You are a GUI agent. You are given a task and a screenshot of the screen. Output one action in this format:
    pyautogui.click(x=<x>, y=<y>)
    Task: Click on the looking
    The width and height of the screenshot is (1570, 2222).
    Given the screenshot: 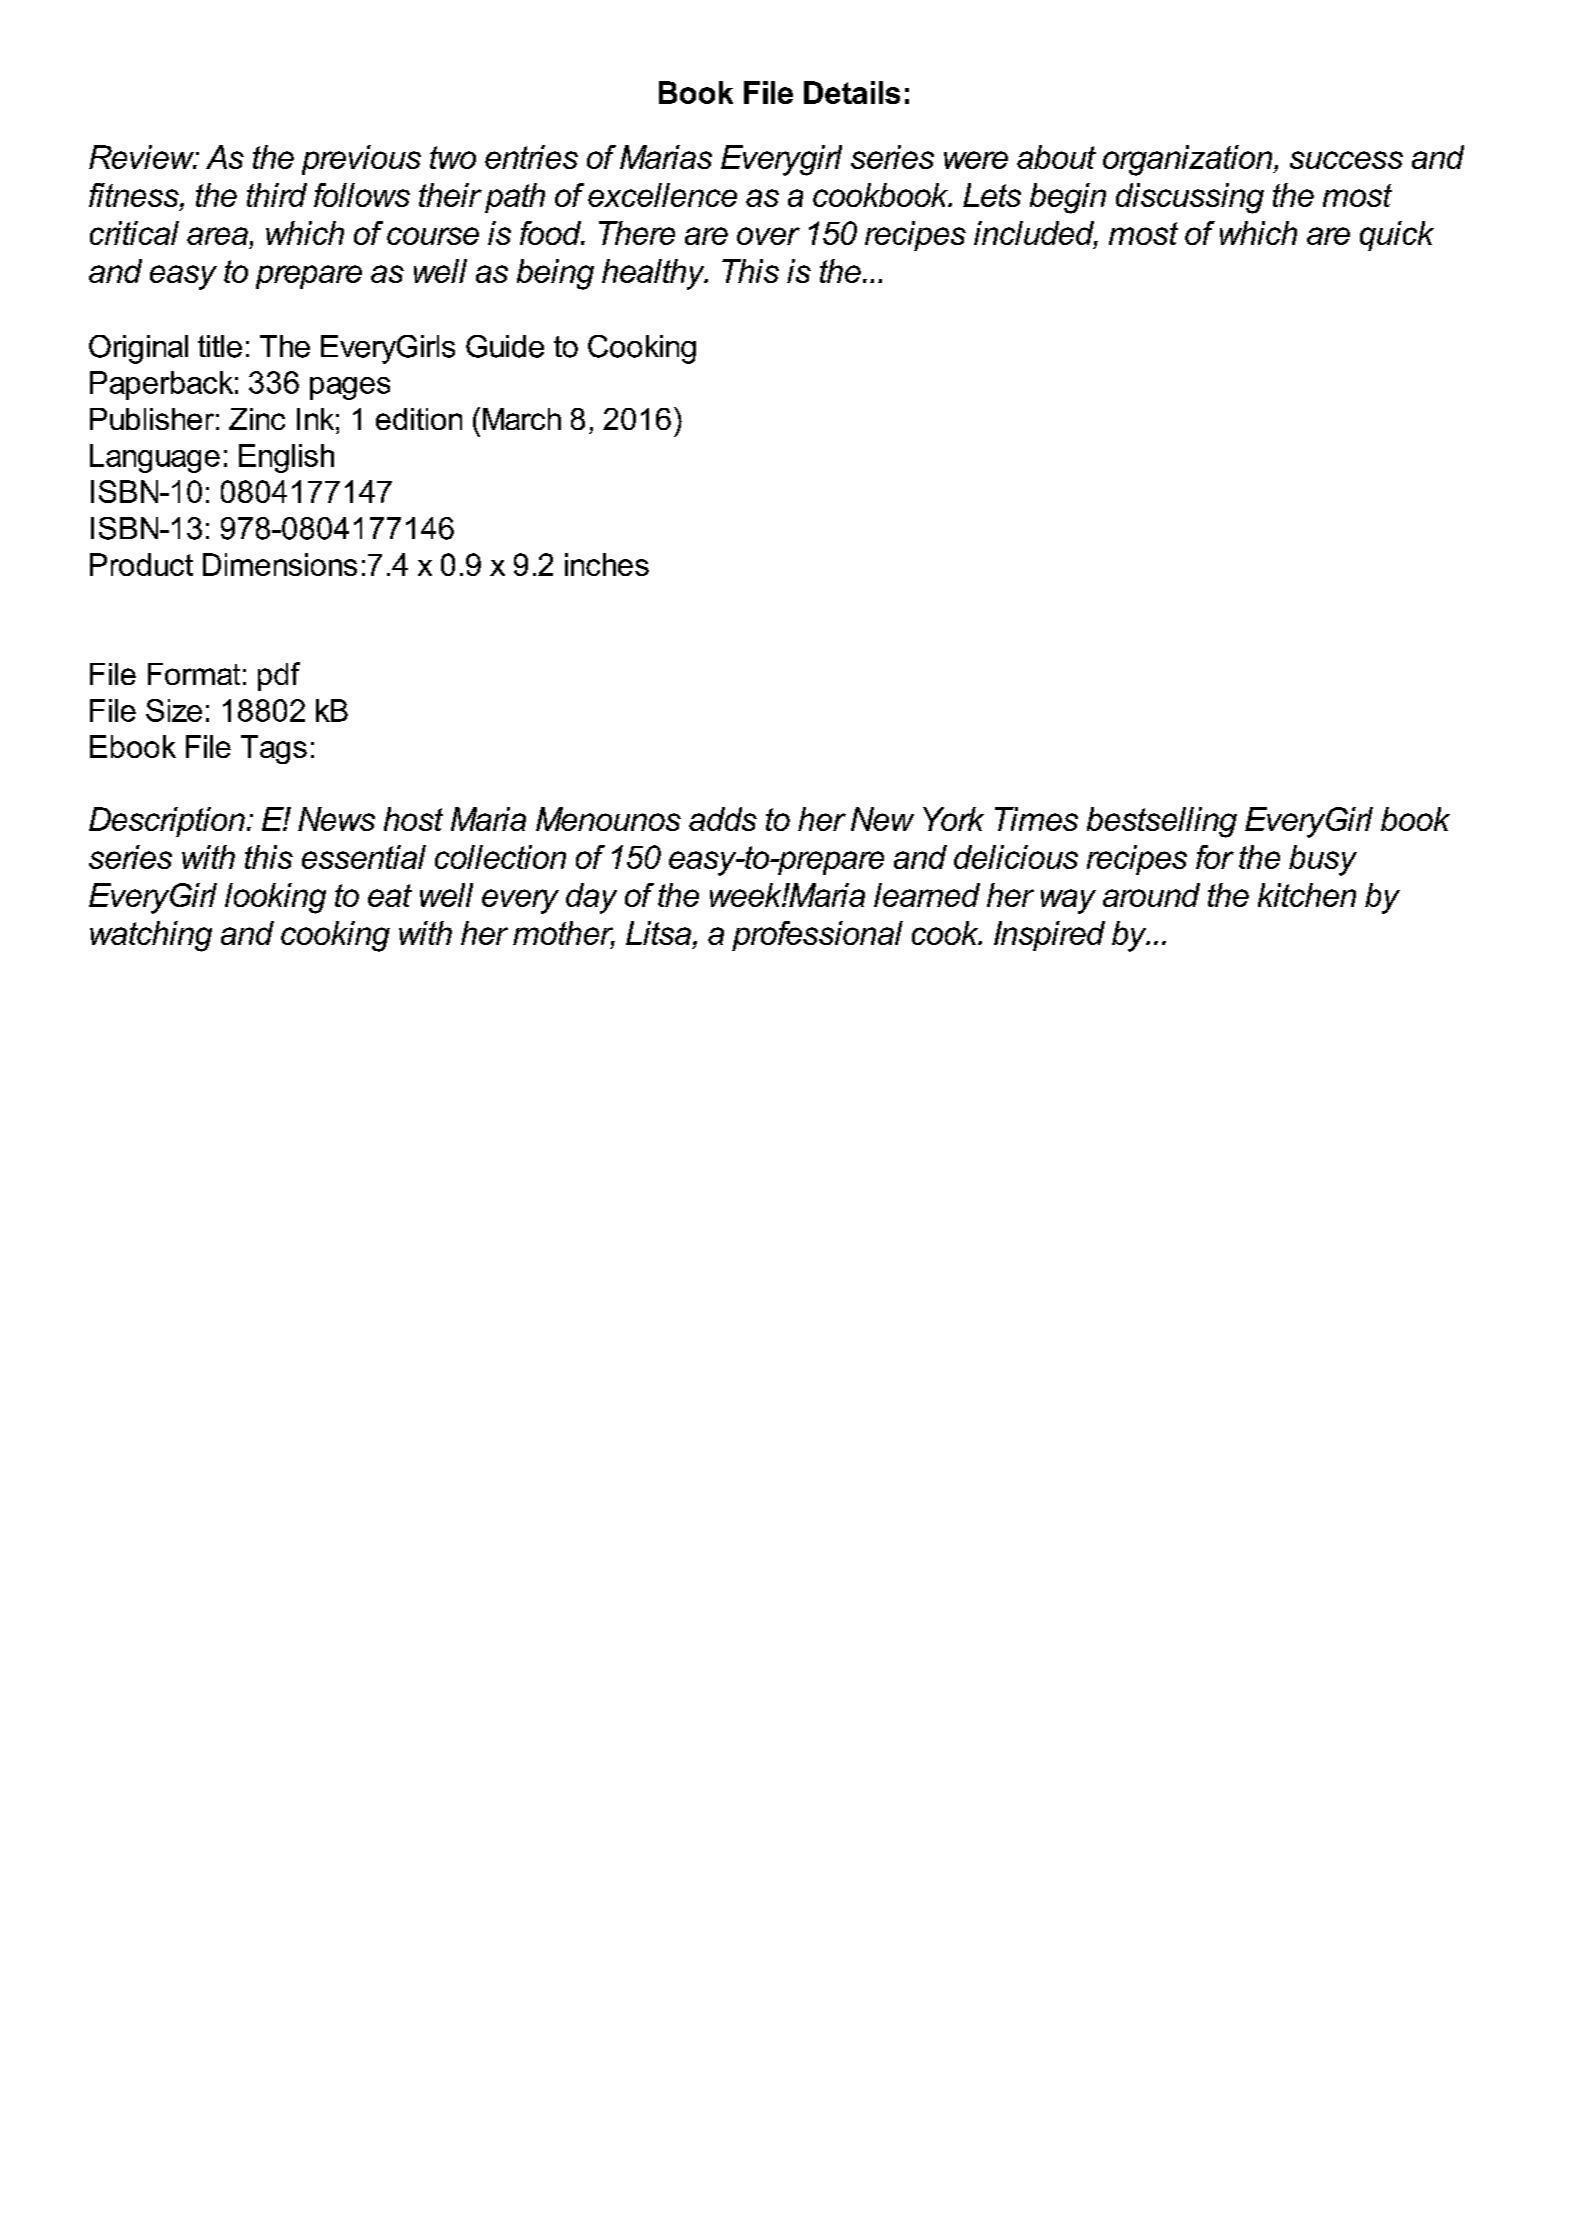 What is the action you would take?
    pyautogui.click(x=275, y=898)
